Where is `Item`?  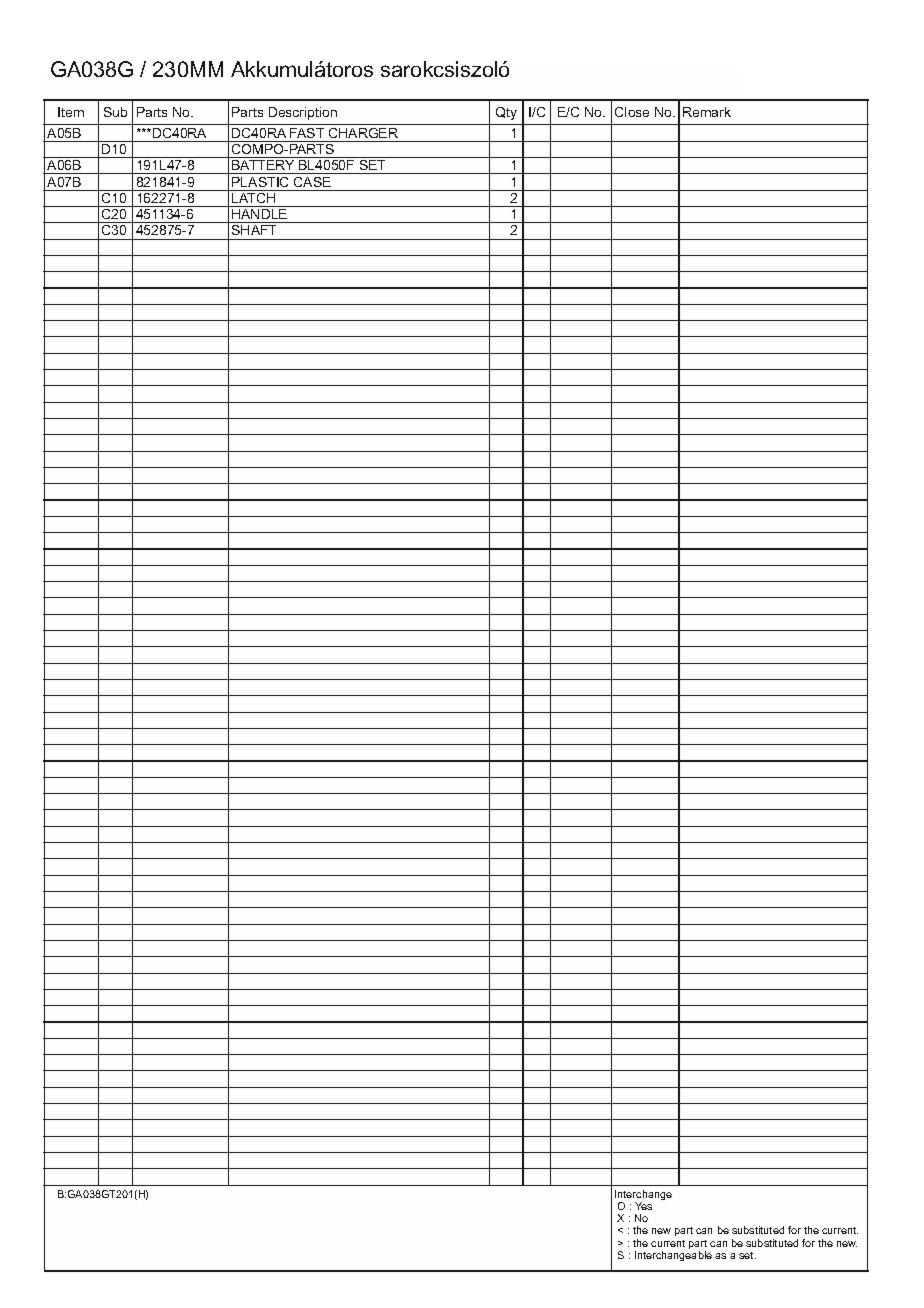 Item is located at coordinates (71, 112).
